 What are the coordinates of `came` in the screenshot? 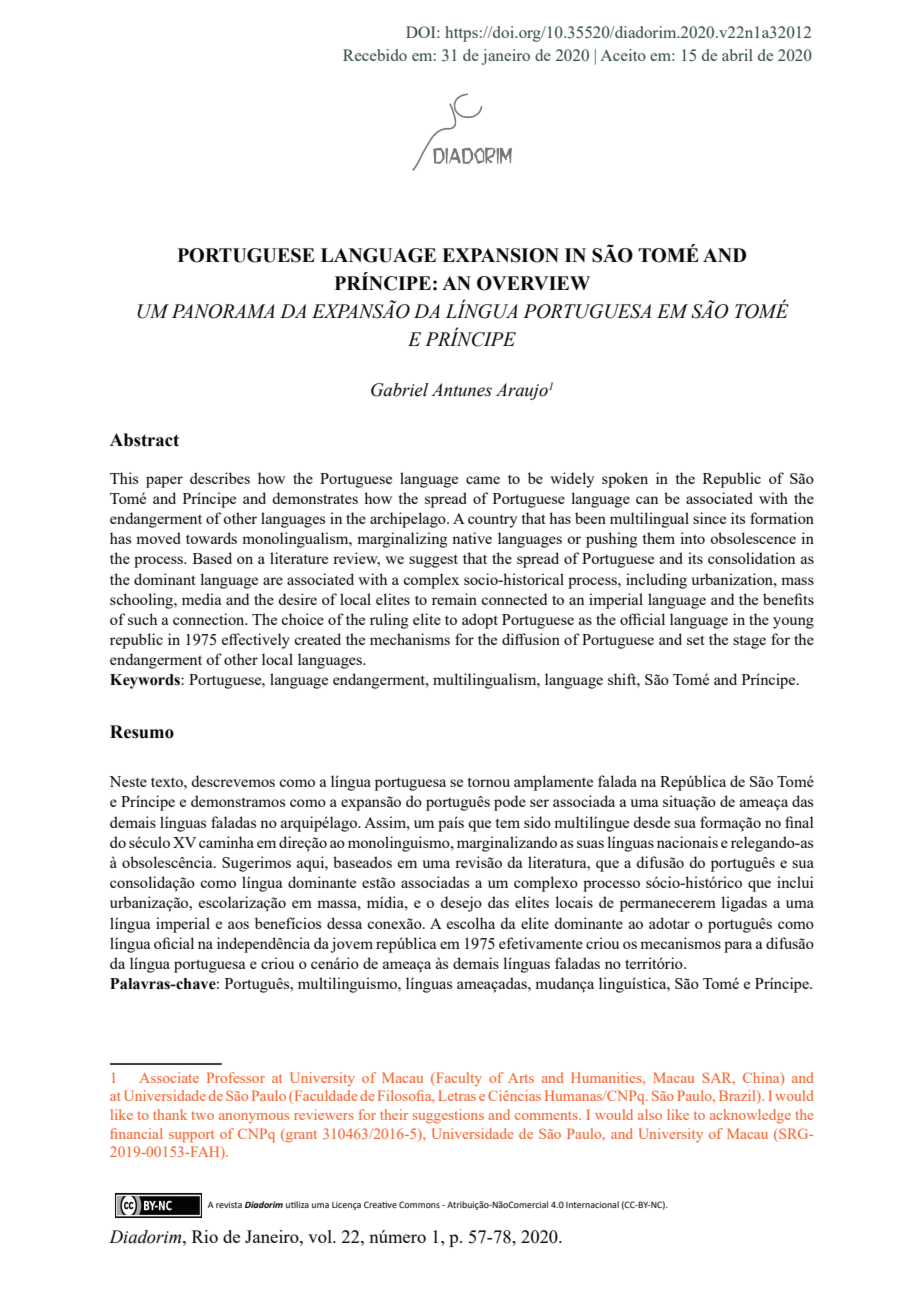 It's located at (483, 480).
